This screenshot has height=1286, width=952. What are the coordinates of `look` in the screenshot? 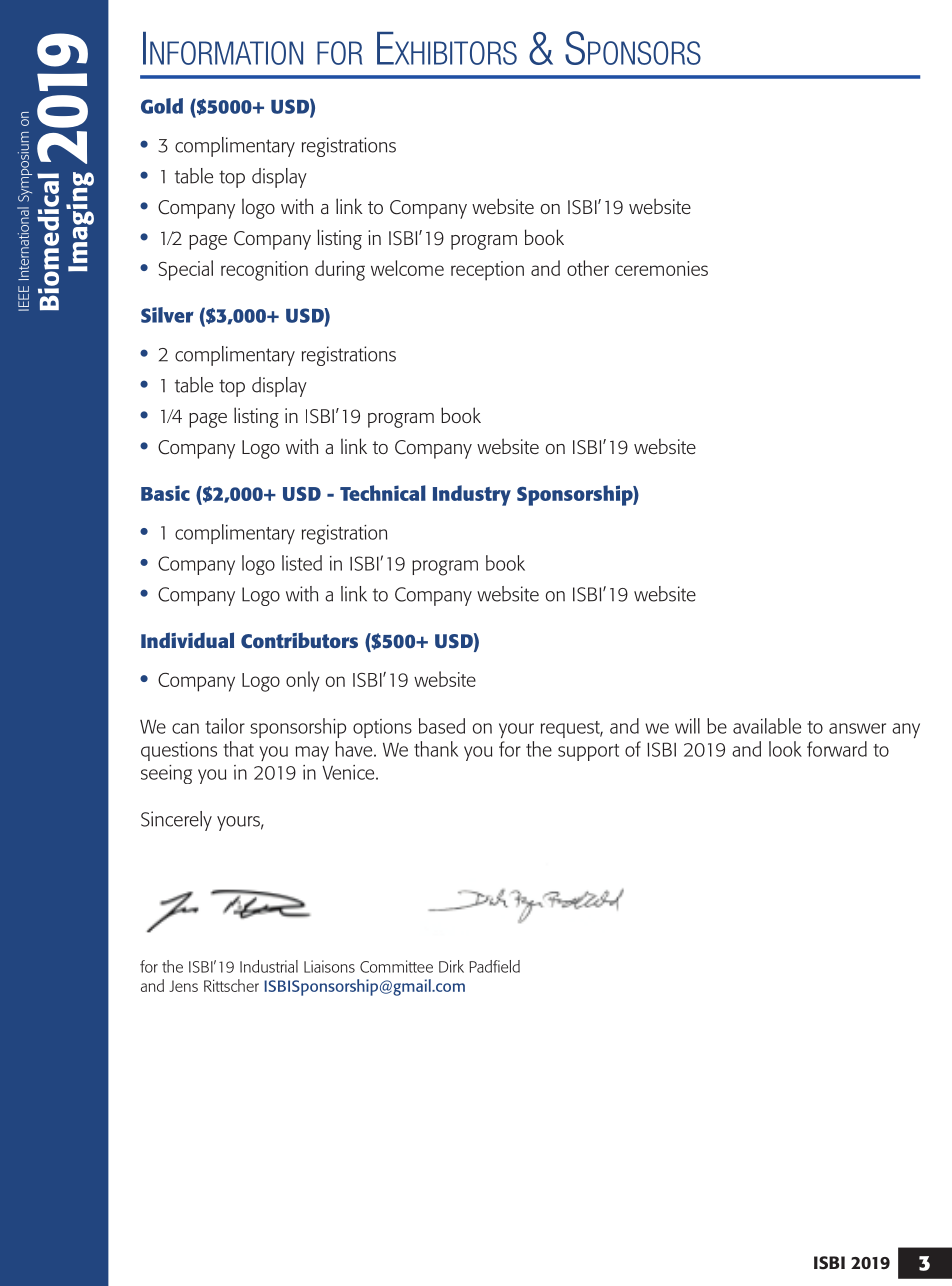 It's located at (785, 749).
